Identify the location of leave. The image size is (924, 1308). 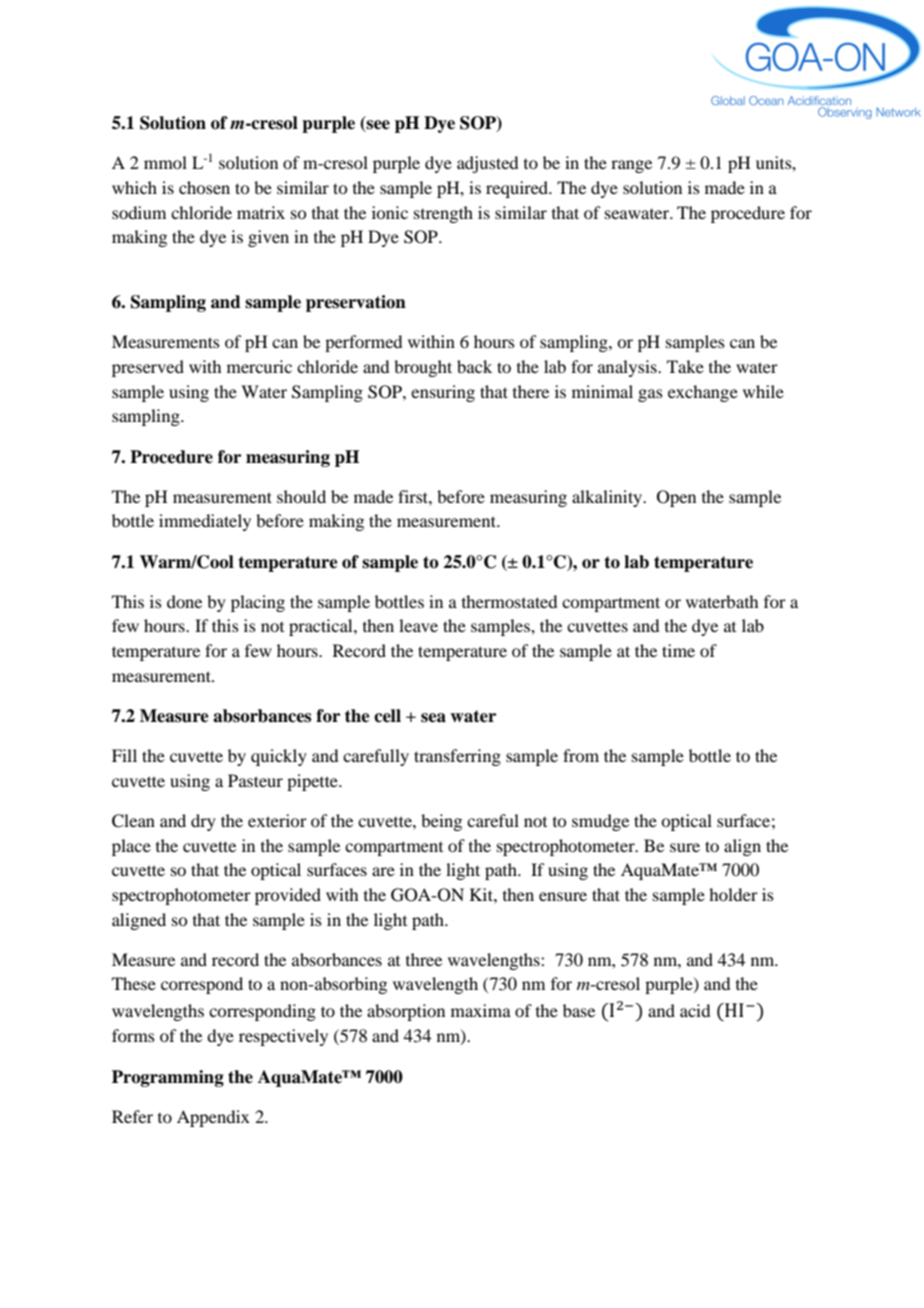
(418, 625).
